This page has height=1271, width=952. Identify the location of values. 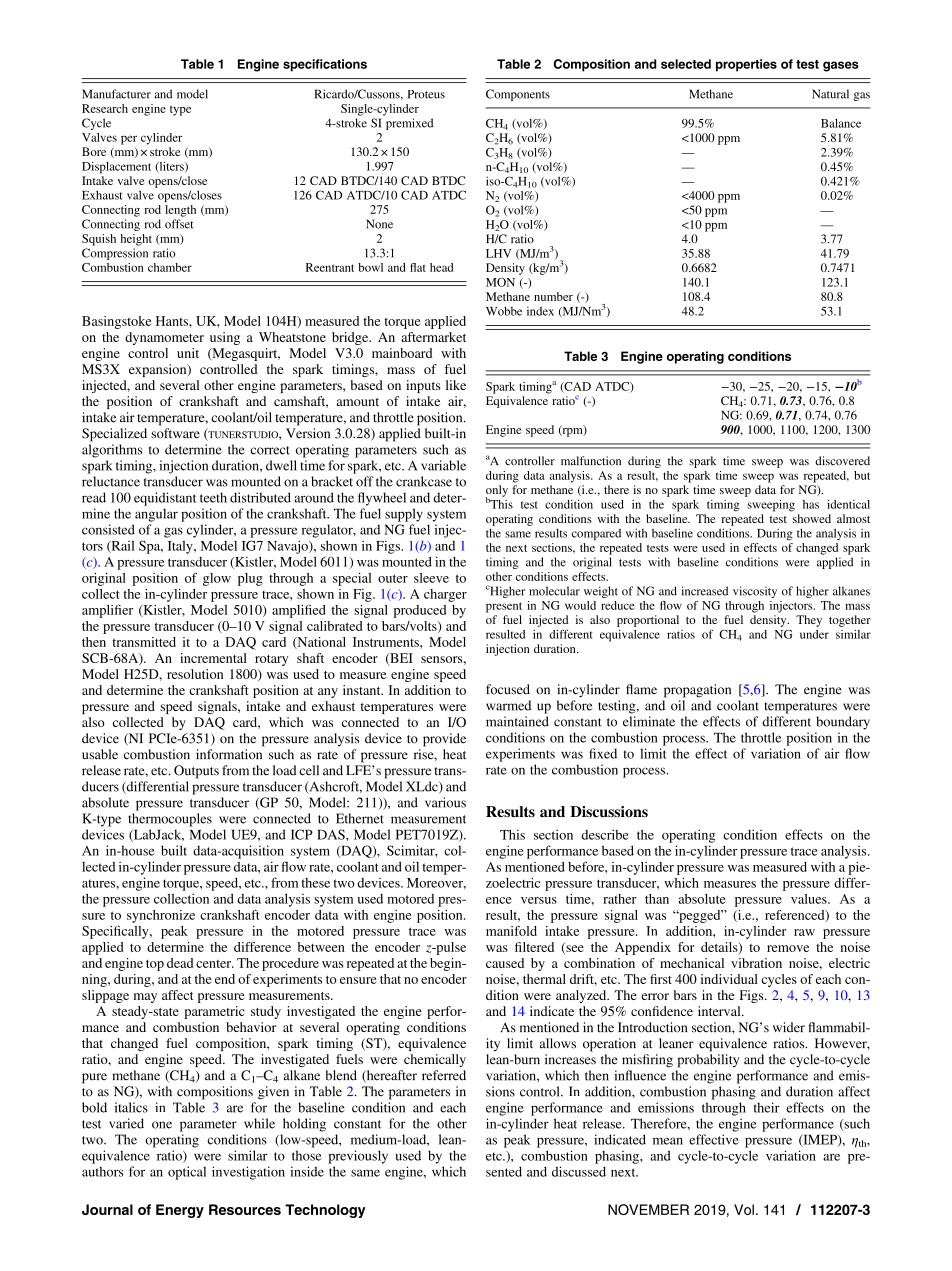
(810, 899).
